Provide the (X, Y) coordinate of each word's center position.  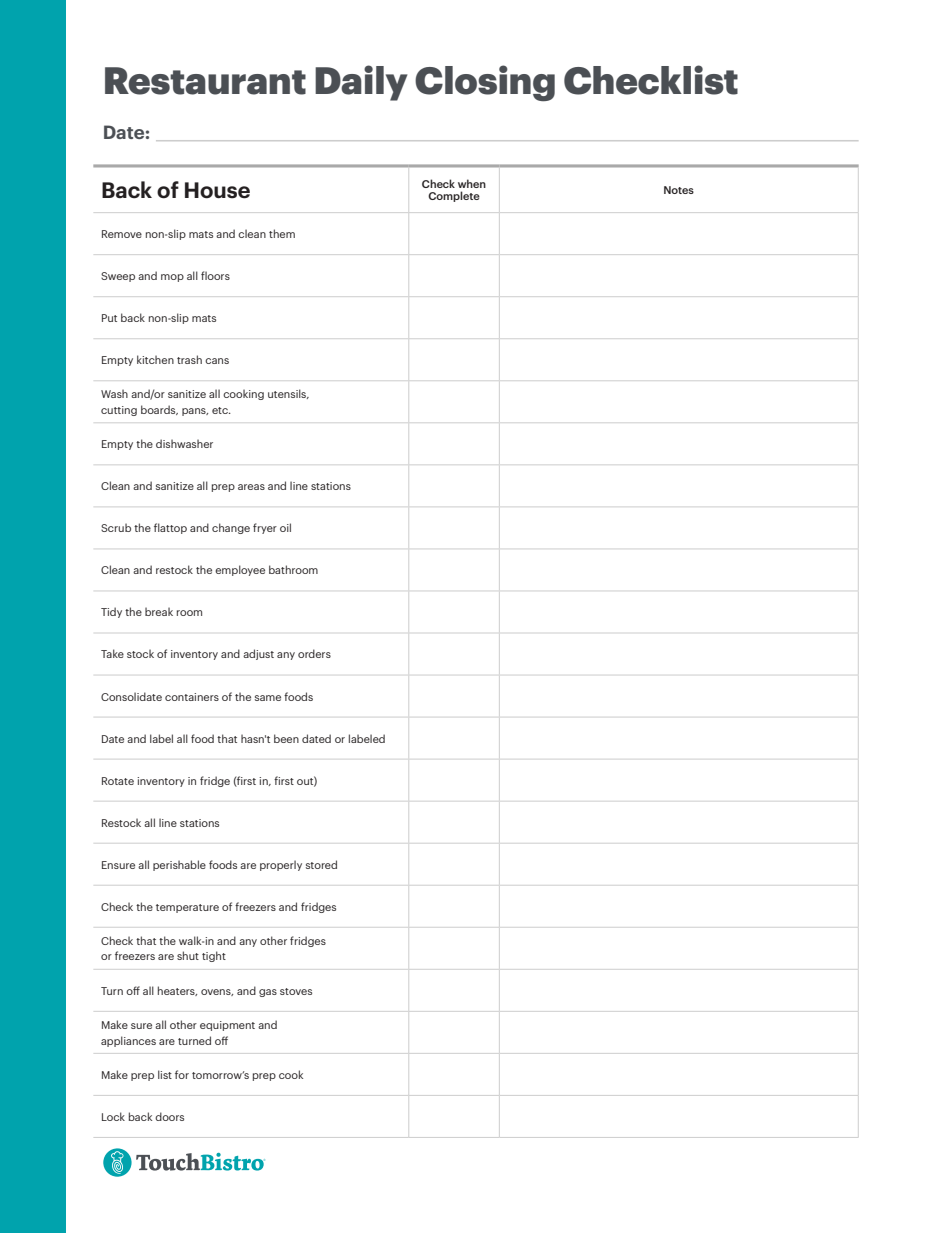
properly (281, 865)
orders (314, 653)
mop (172, 278)
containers (192, 697)
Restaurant (205, 81)
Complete (454, 196)
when (472, 183)
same (268, 698)
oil (285, 527)
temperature (187, 908)
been (286, 738)
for (182, 1074)
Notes (679, 190)
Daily (361, 83)
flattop (170, 528)
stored (321, 864)
